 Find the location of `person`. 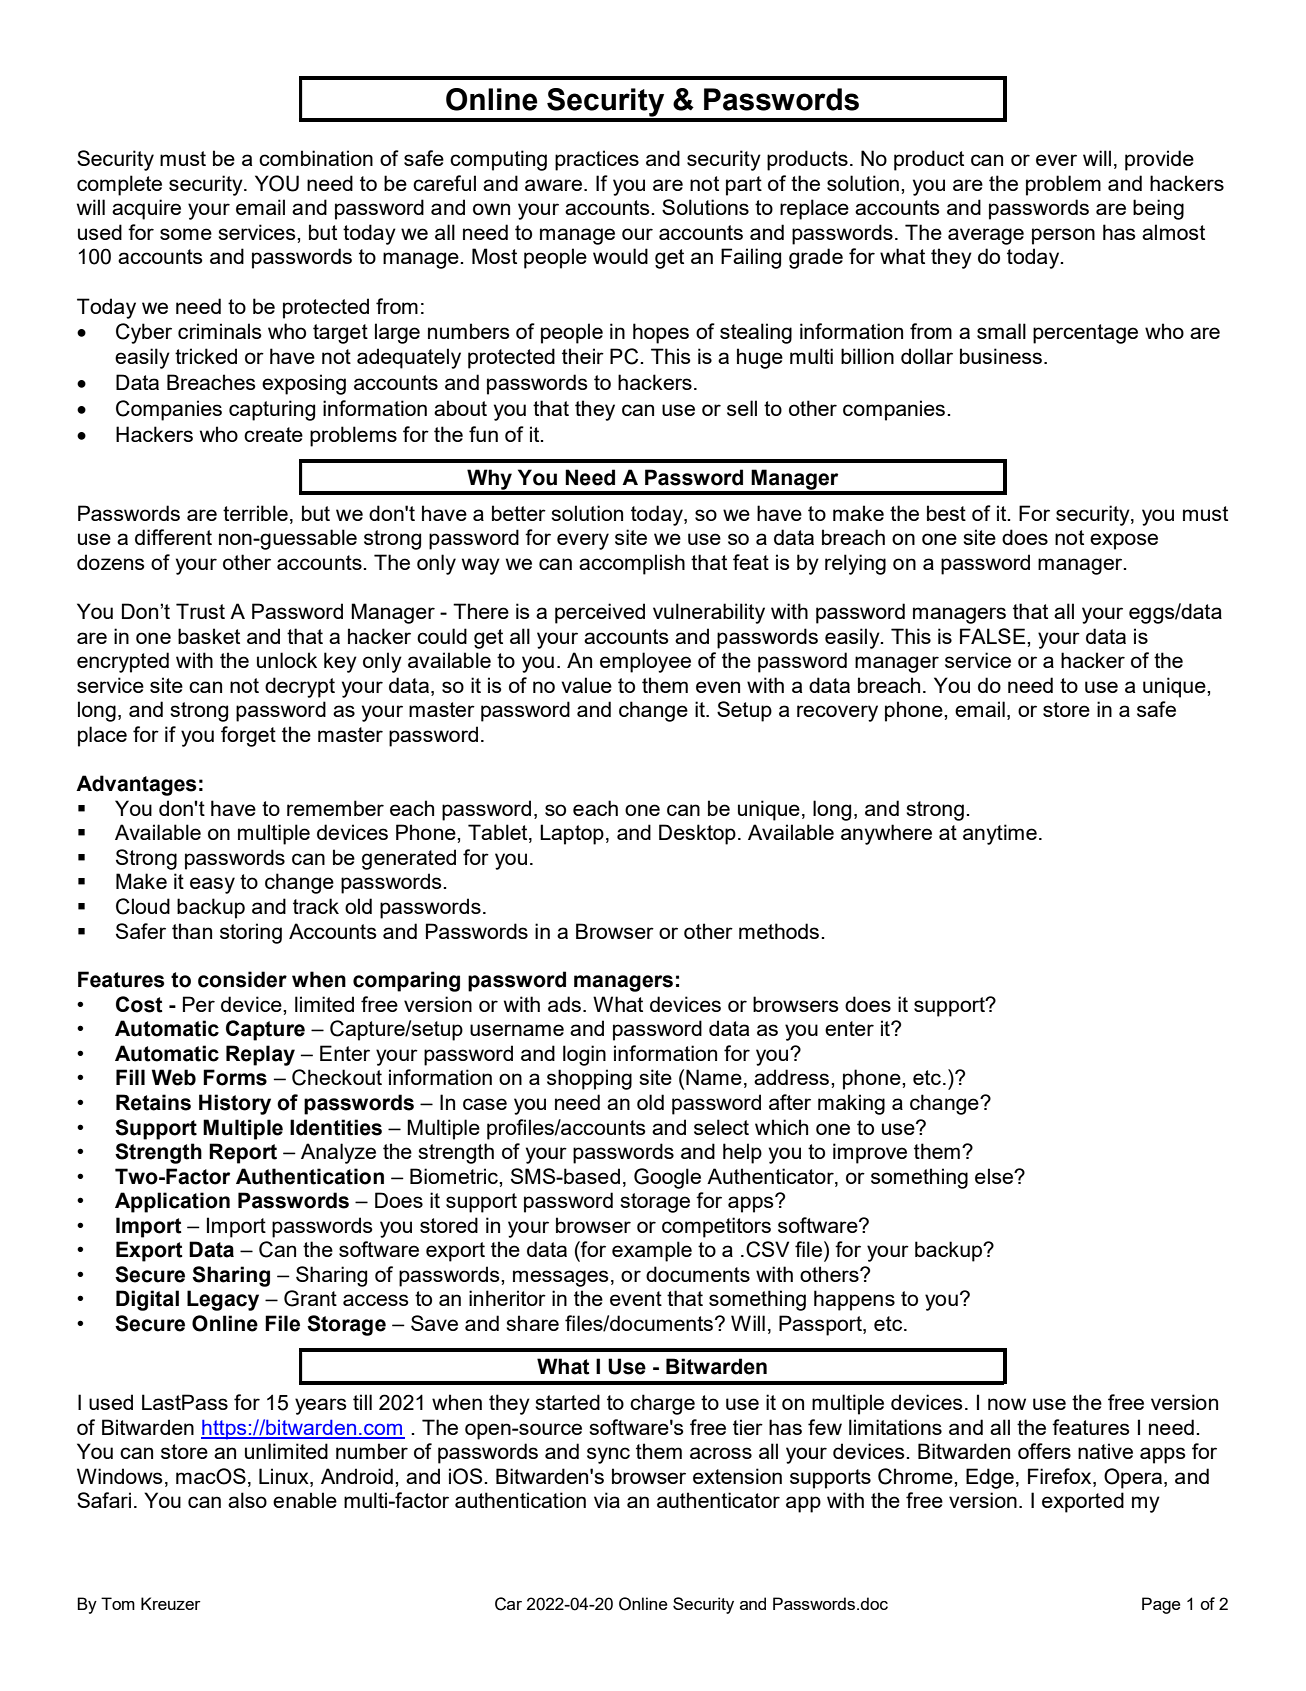

person is located at coordinates (1063, 236).
